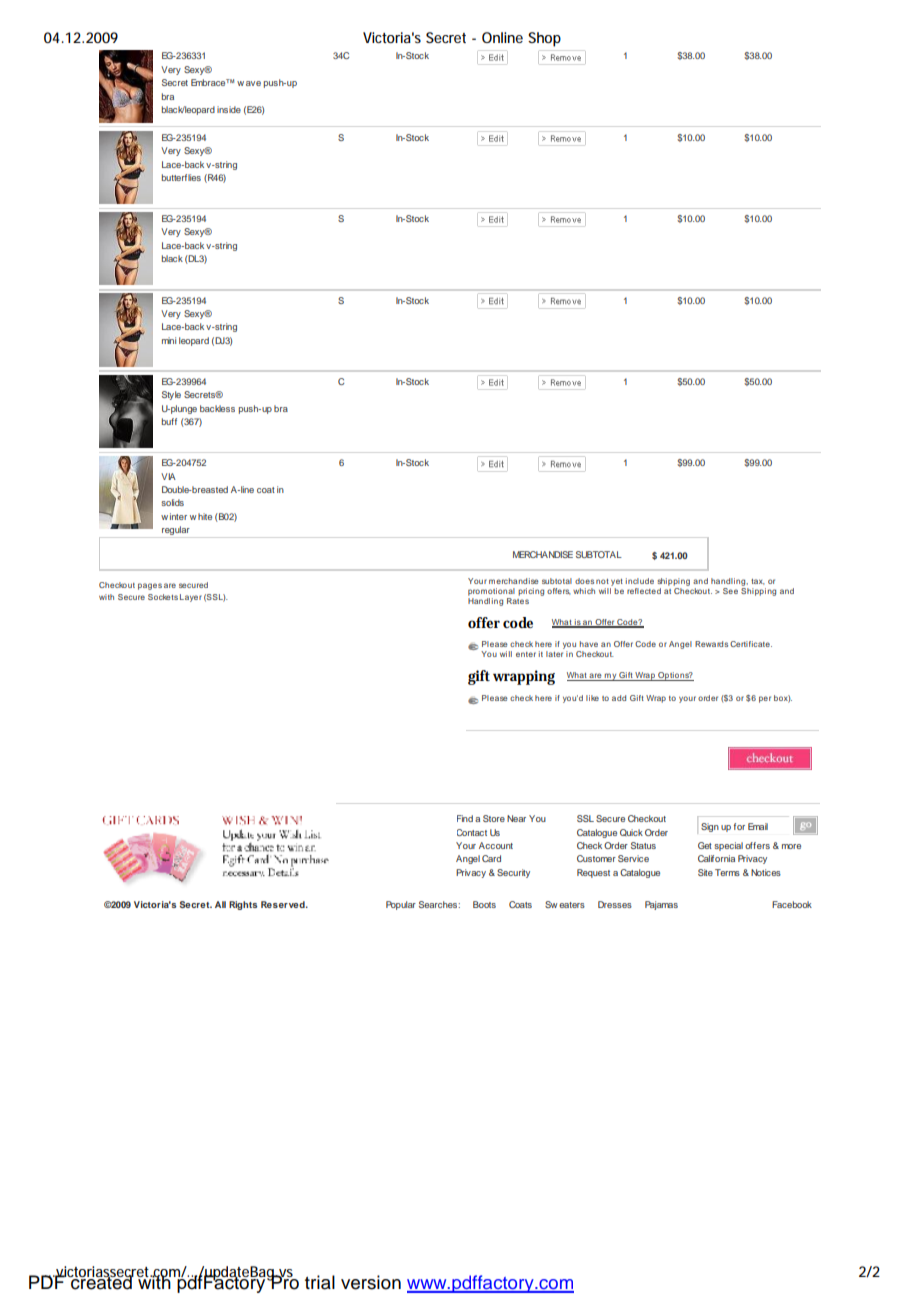 The height and width of the page is (1308, 924). I want to click on Style, so click(171, 395).
